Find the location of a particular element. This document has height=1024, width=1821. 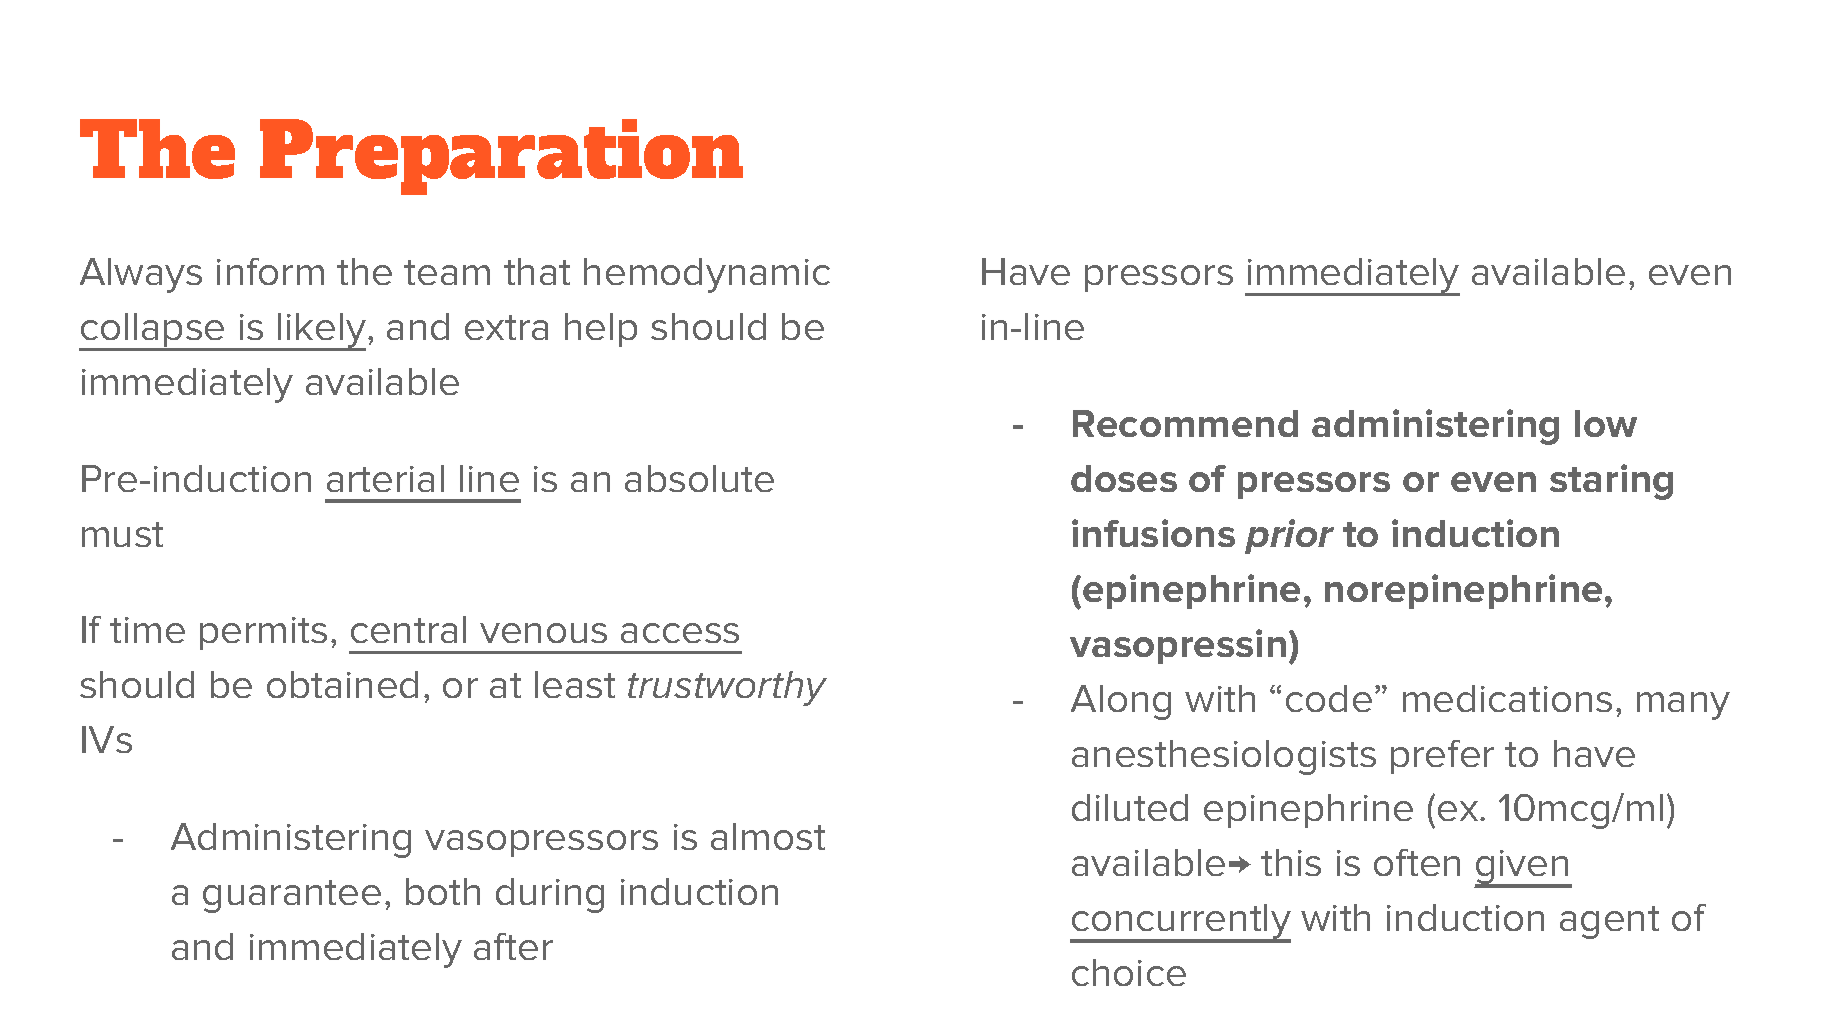

low is located at coordinates (1606, 423).
